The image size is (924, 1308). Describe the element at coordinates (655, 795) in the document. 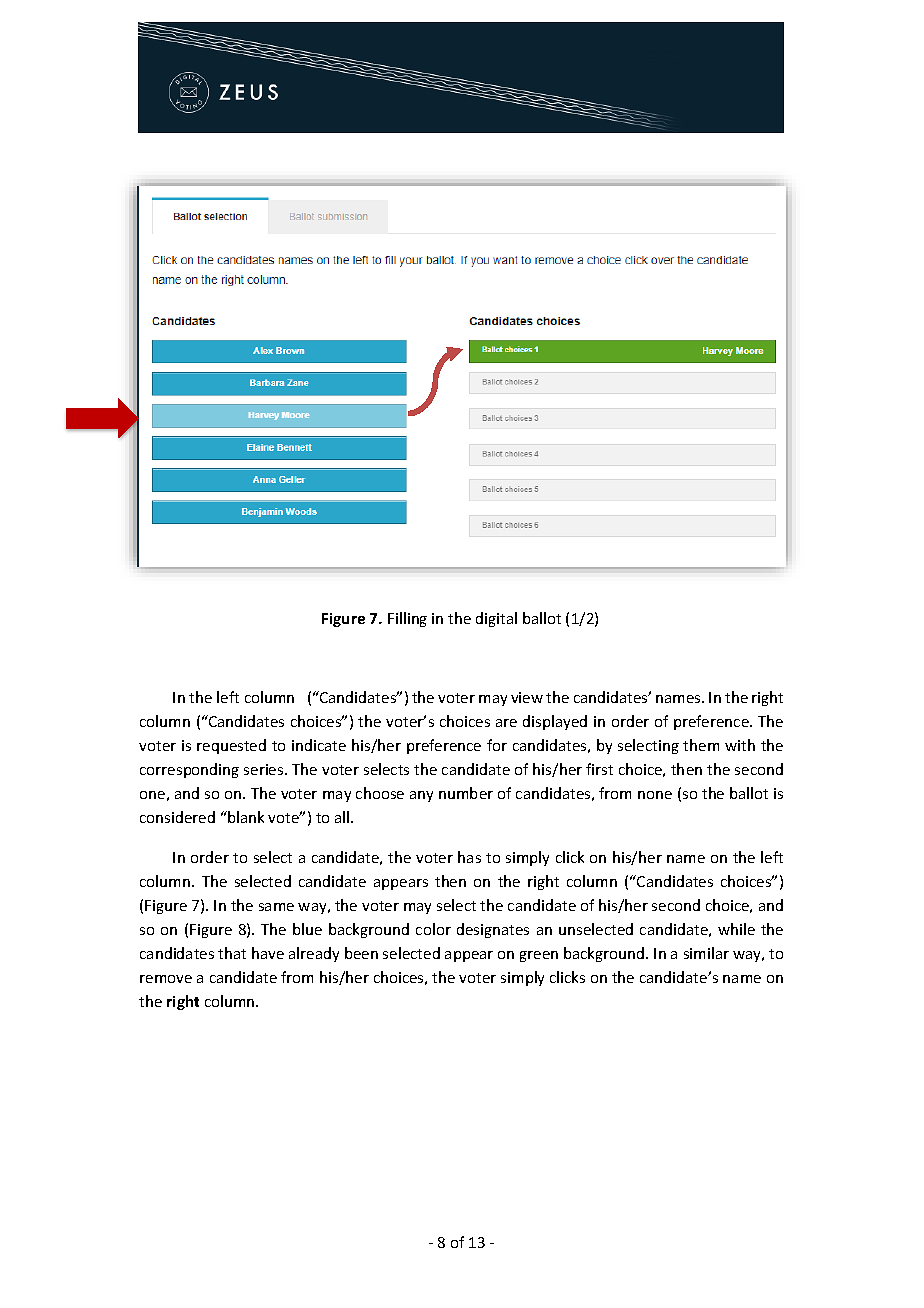

I see `none` at that location.
